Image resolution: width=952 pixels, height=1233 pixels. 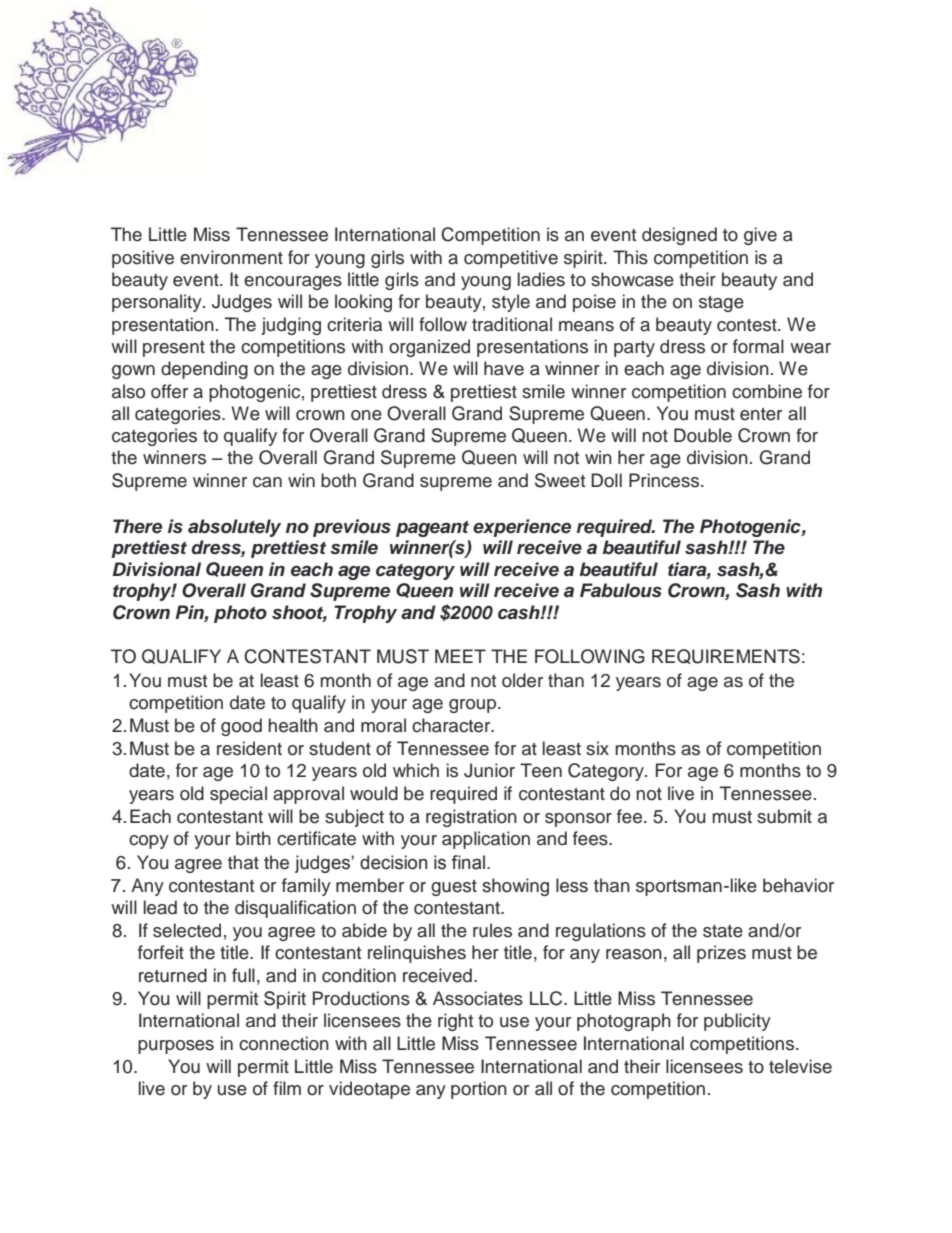 I want to click on behavior, so click(x=798, y=885).
